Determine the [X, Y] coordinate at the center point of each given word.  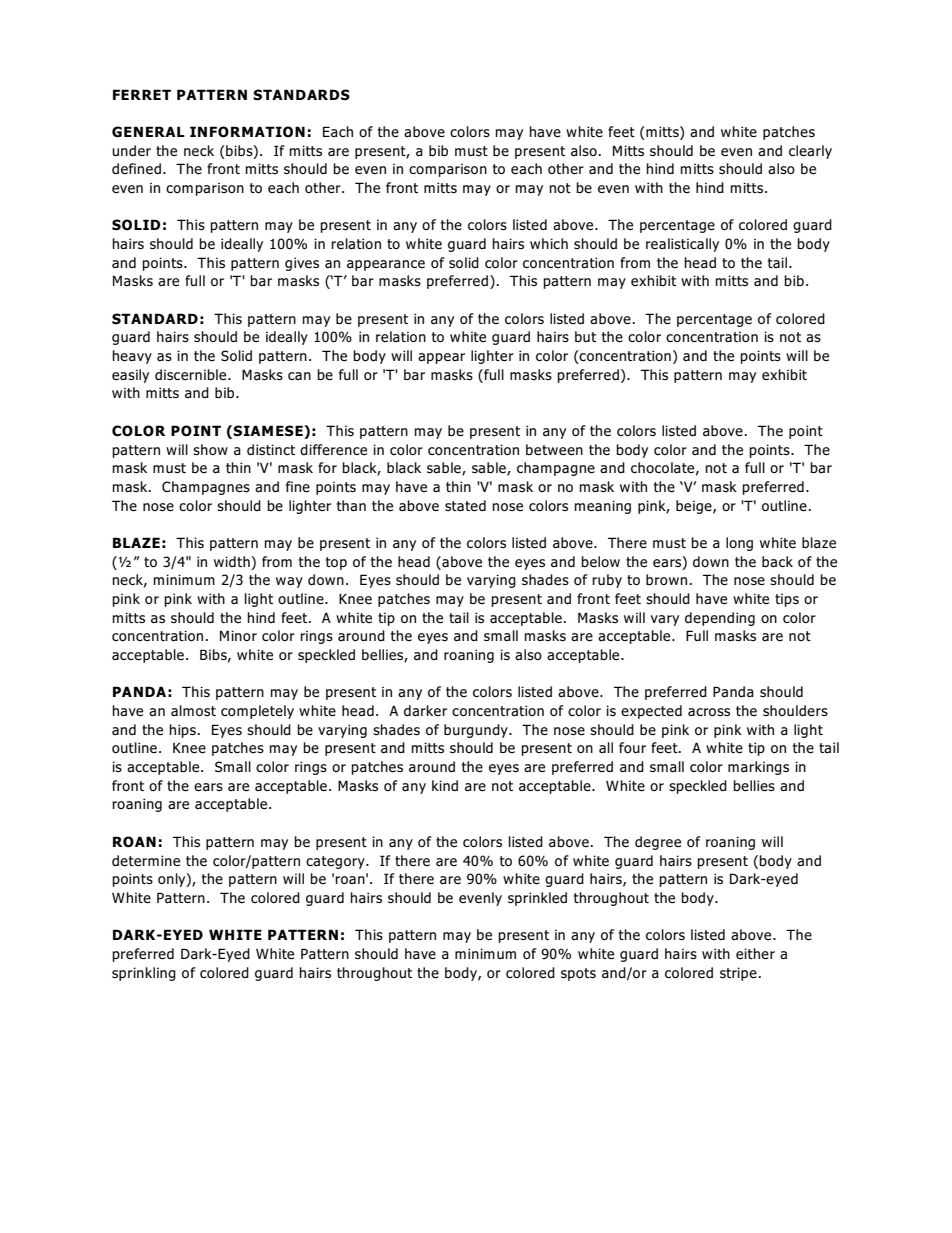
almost [193, 710]
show [210, 449]
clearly [810, 152]
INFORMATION [247, 132]
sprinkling [144, 974]
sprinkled [537, 899]
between [554, 449]
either [755, 953]
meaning [603, 507]
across [709, 712]
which [549, 243]
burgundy [477, 731]
